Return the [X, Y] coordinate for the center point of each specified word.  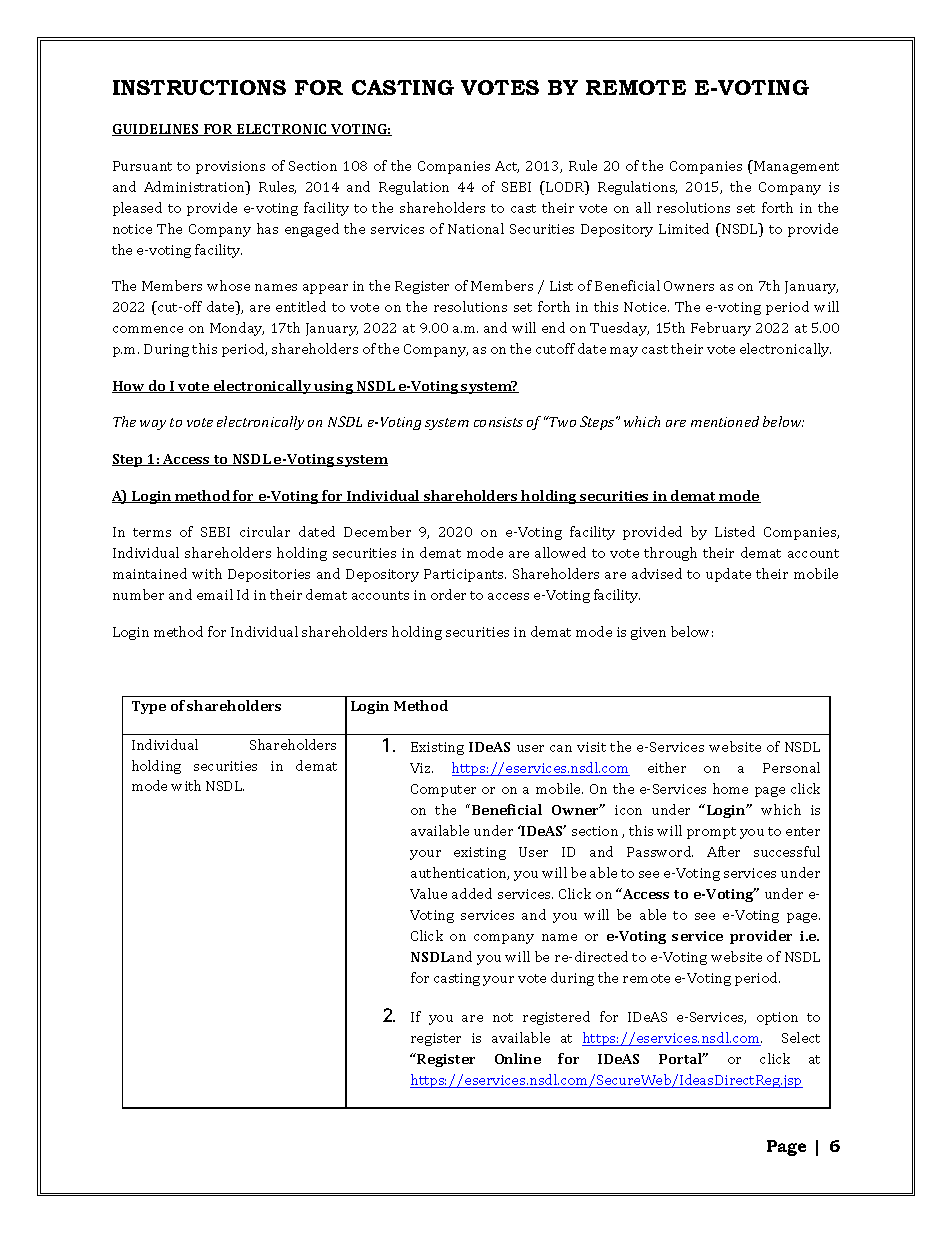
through [670, 554]
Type [149, 707]
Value [428, 893]
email [215, 594]
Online [518, 1058]
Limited [684, 228]
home [730, 788]
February [721, 329]
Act [507, 167]
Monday [237, 329]
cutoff [555, 348]
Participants [465, 575]
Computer [443, 790]
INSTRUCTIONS [199, 87]
